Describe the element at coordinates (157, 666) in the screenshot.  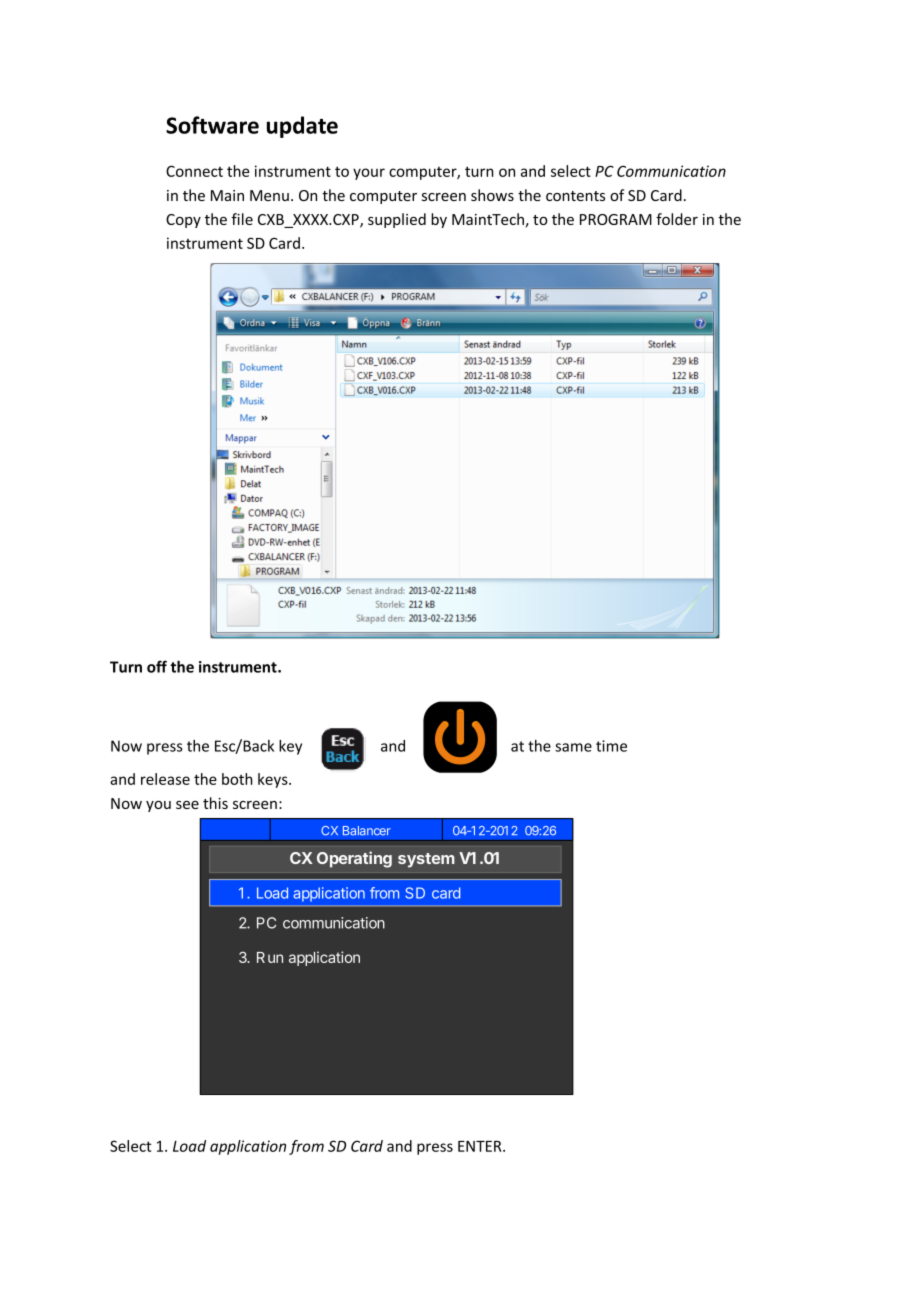
I see `off` at that location.
